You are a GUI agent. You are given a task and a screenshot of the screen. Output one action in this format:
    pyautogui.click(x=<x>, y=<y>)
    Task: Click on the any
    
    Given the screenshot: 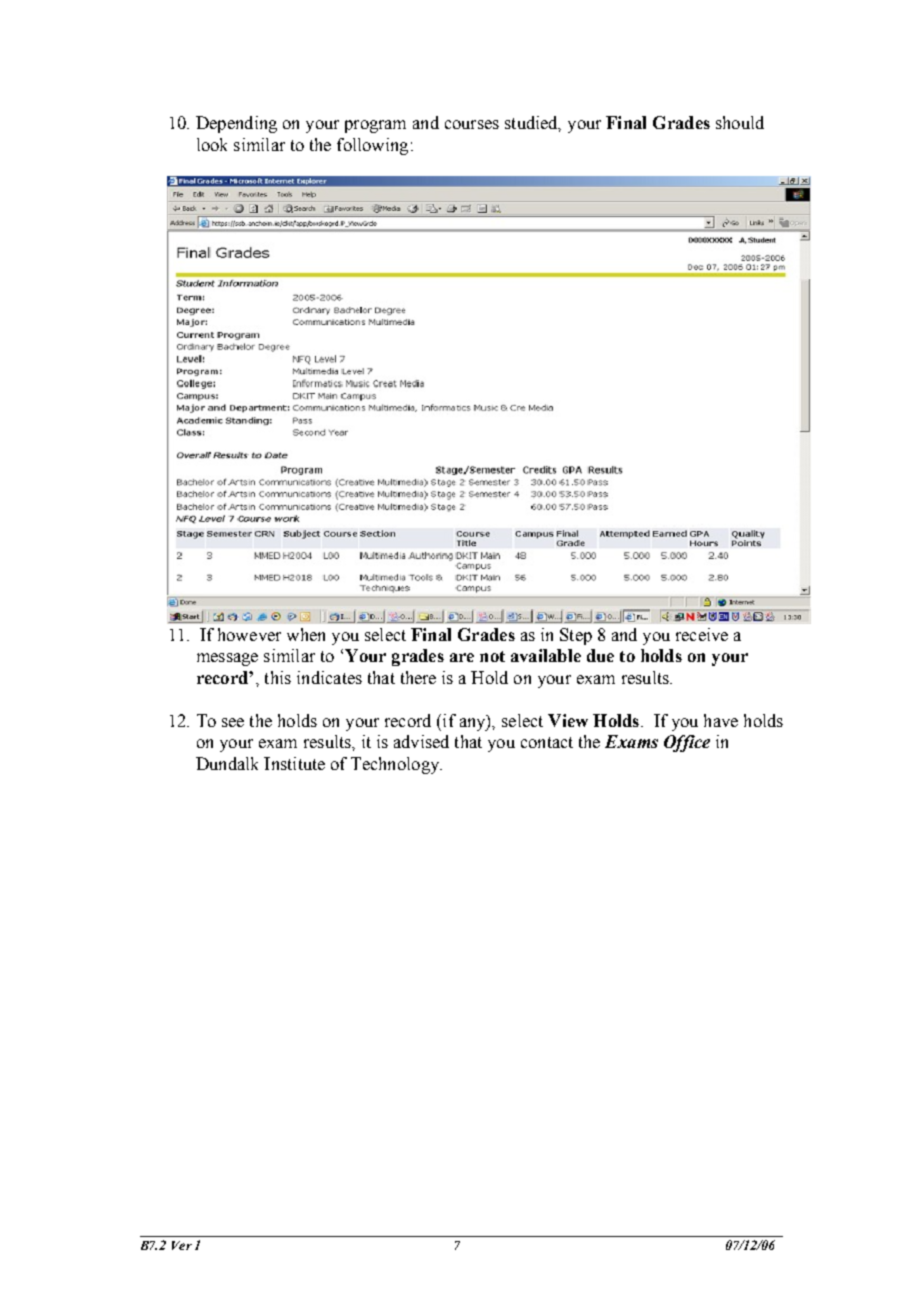 What is the action you would take?
    pyautogui.click(x=474, y=724)
